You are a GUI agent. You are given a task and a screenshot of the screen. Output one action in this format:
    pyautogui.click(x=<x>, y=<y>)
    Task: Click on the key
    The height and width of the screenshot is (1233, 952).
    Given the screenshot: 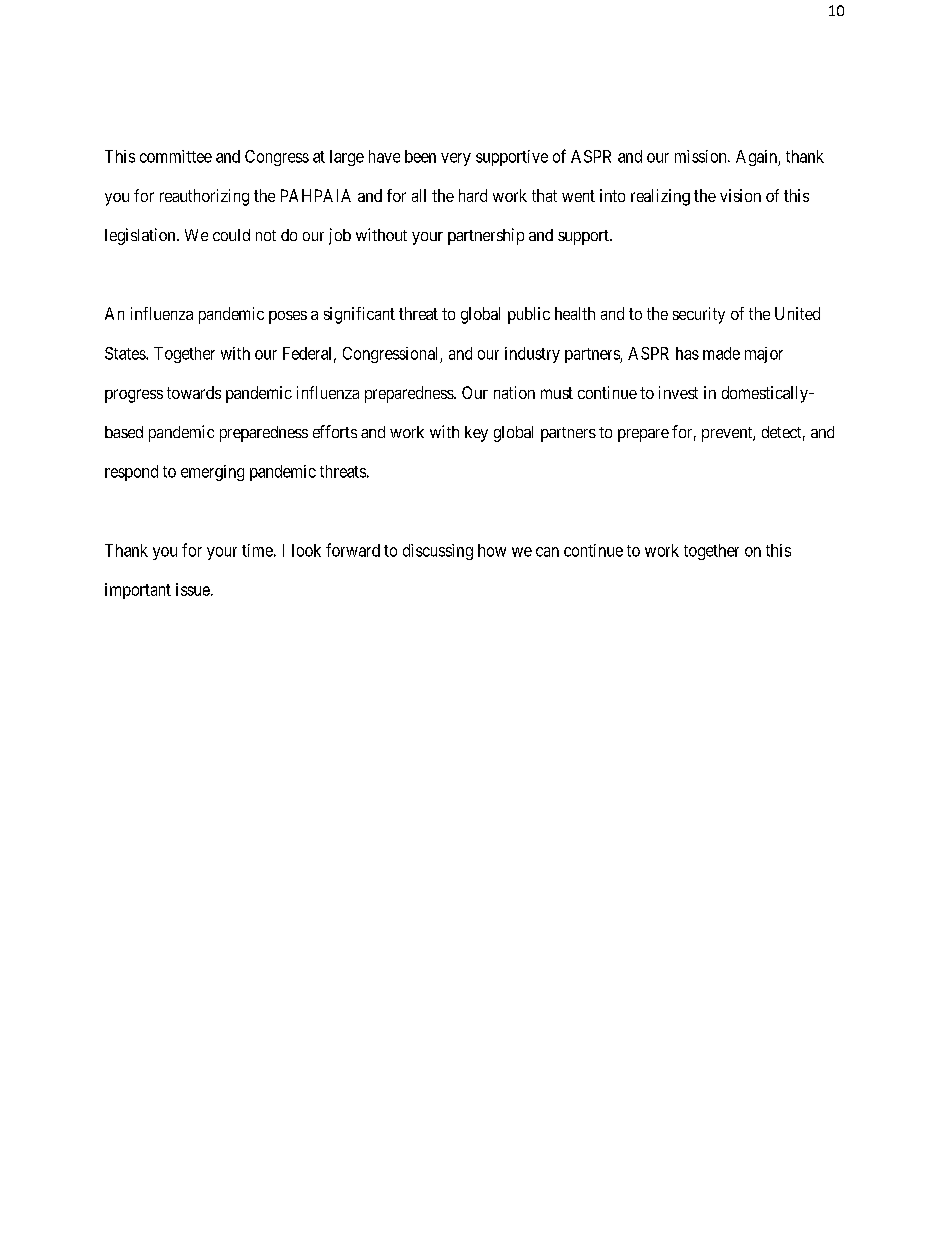 What is the action you would take?
    pyautogui.click(x=476, y=434)
